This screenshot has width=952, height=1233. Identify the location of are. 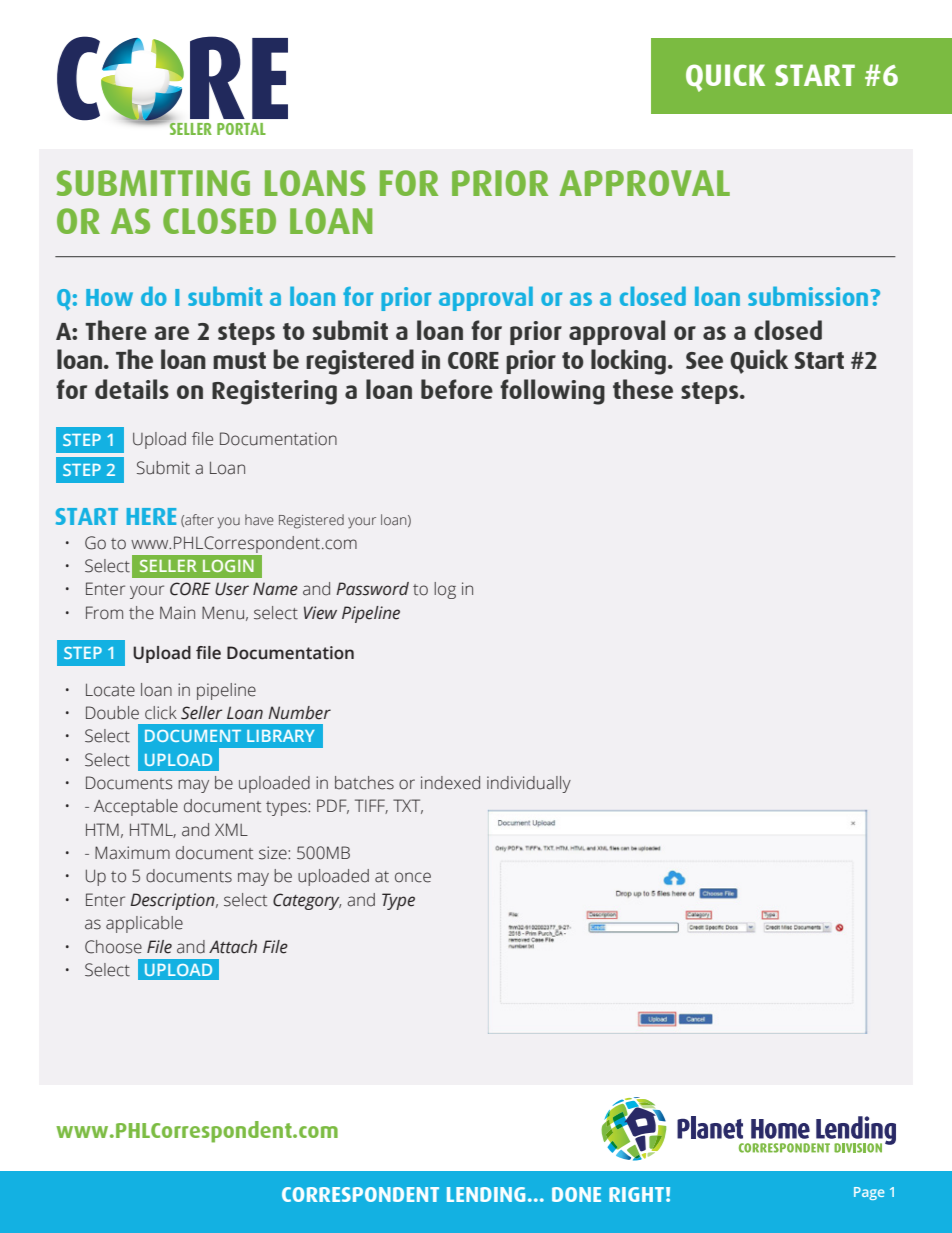
(172, 333).
